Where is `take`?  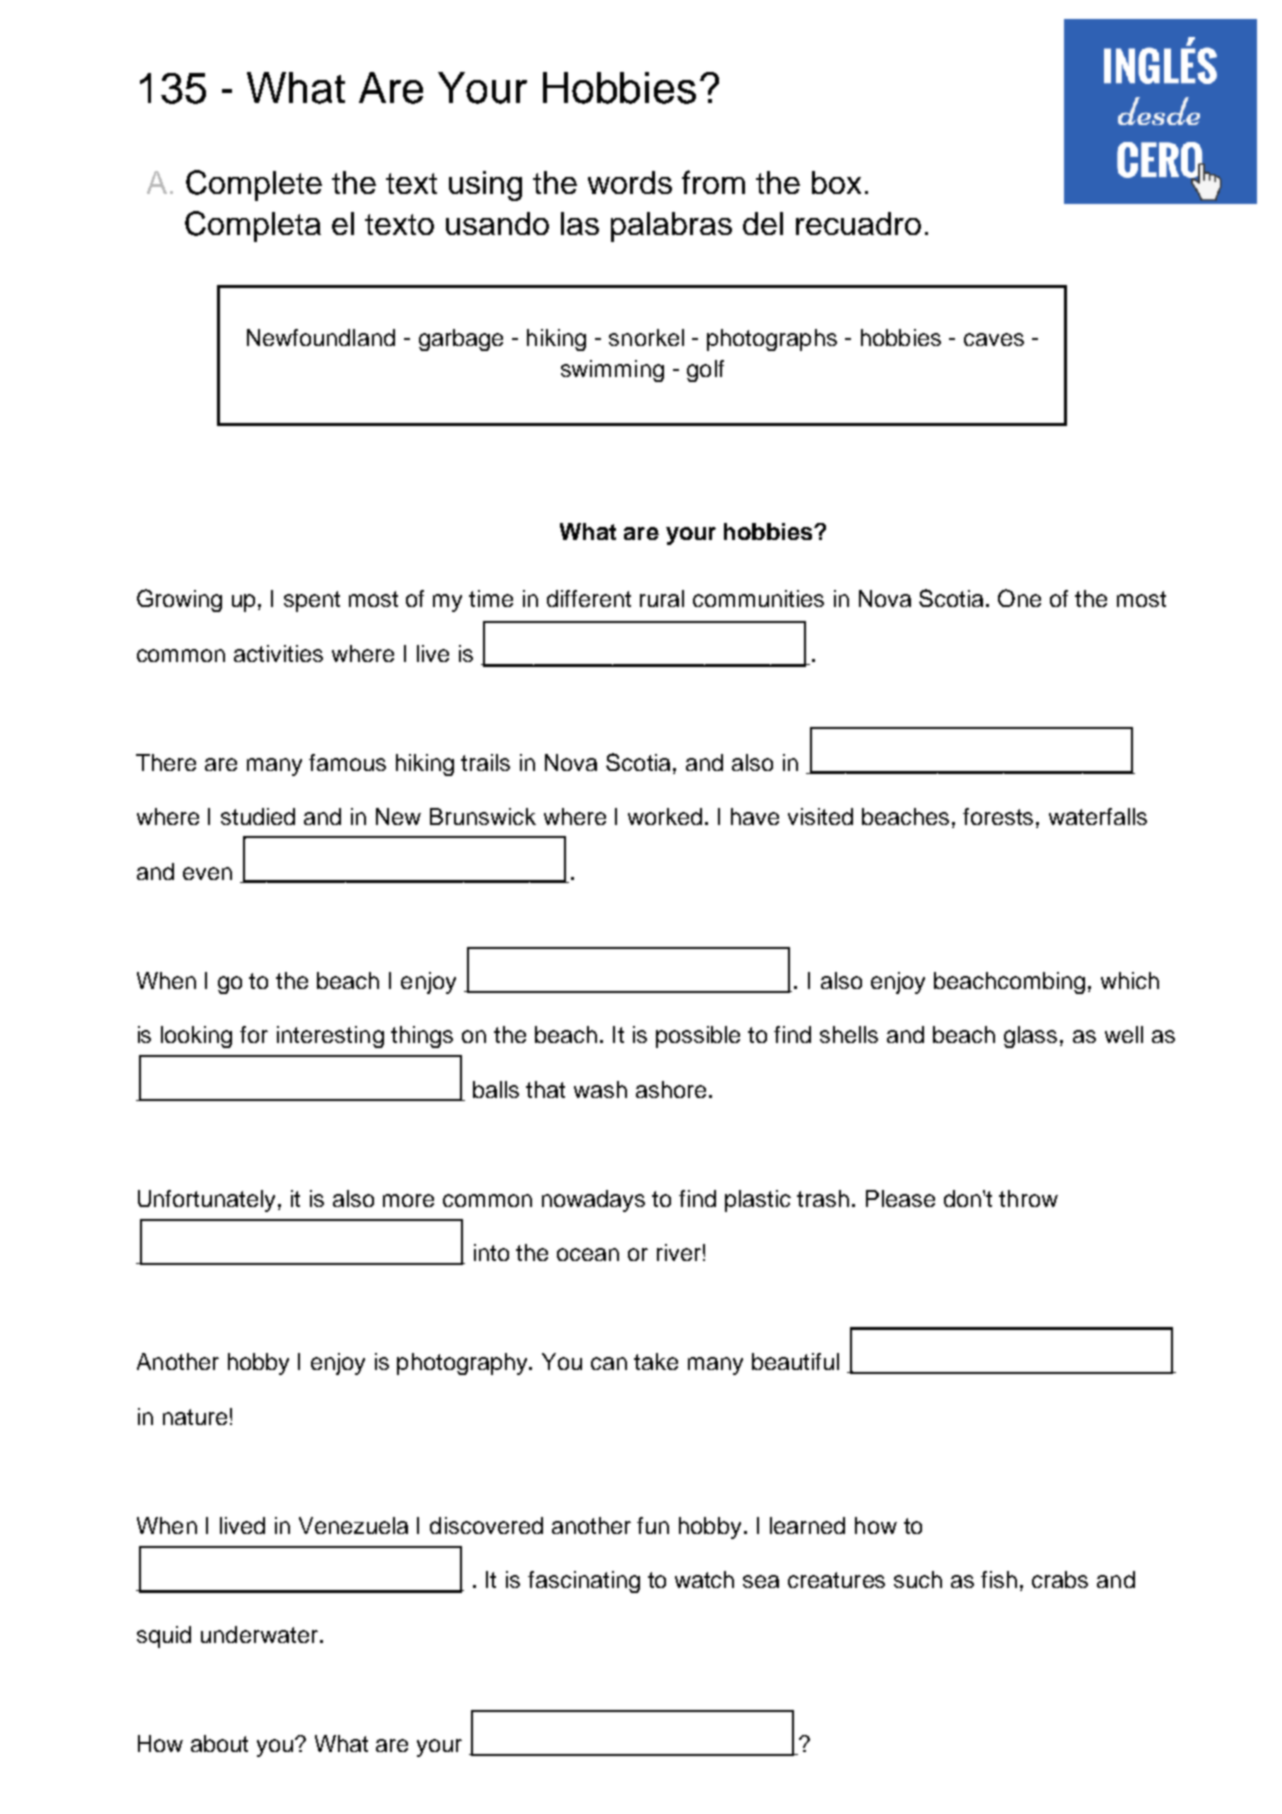 take is located at coordinates (656, 1361).
